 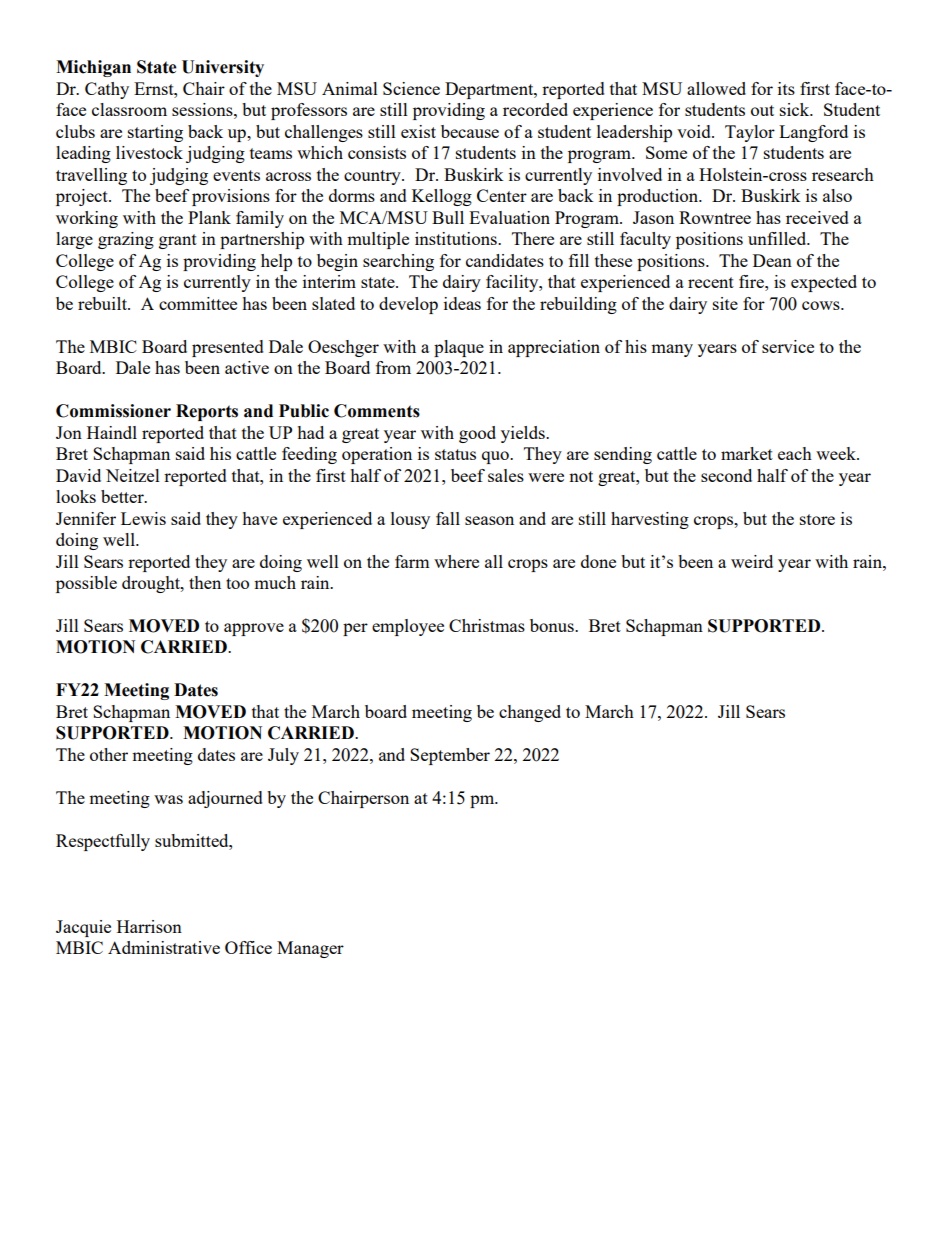 I want to click on fall, so click(x=448, y=518).
